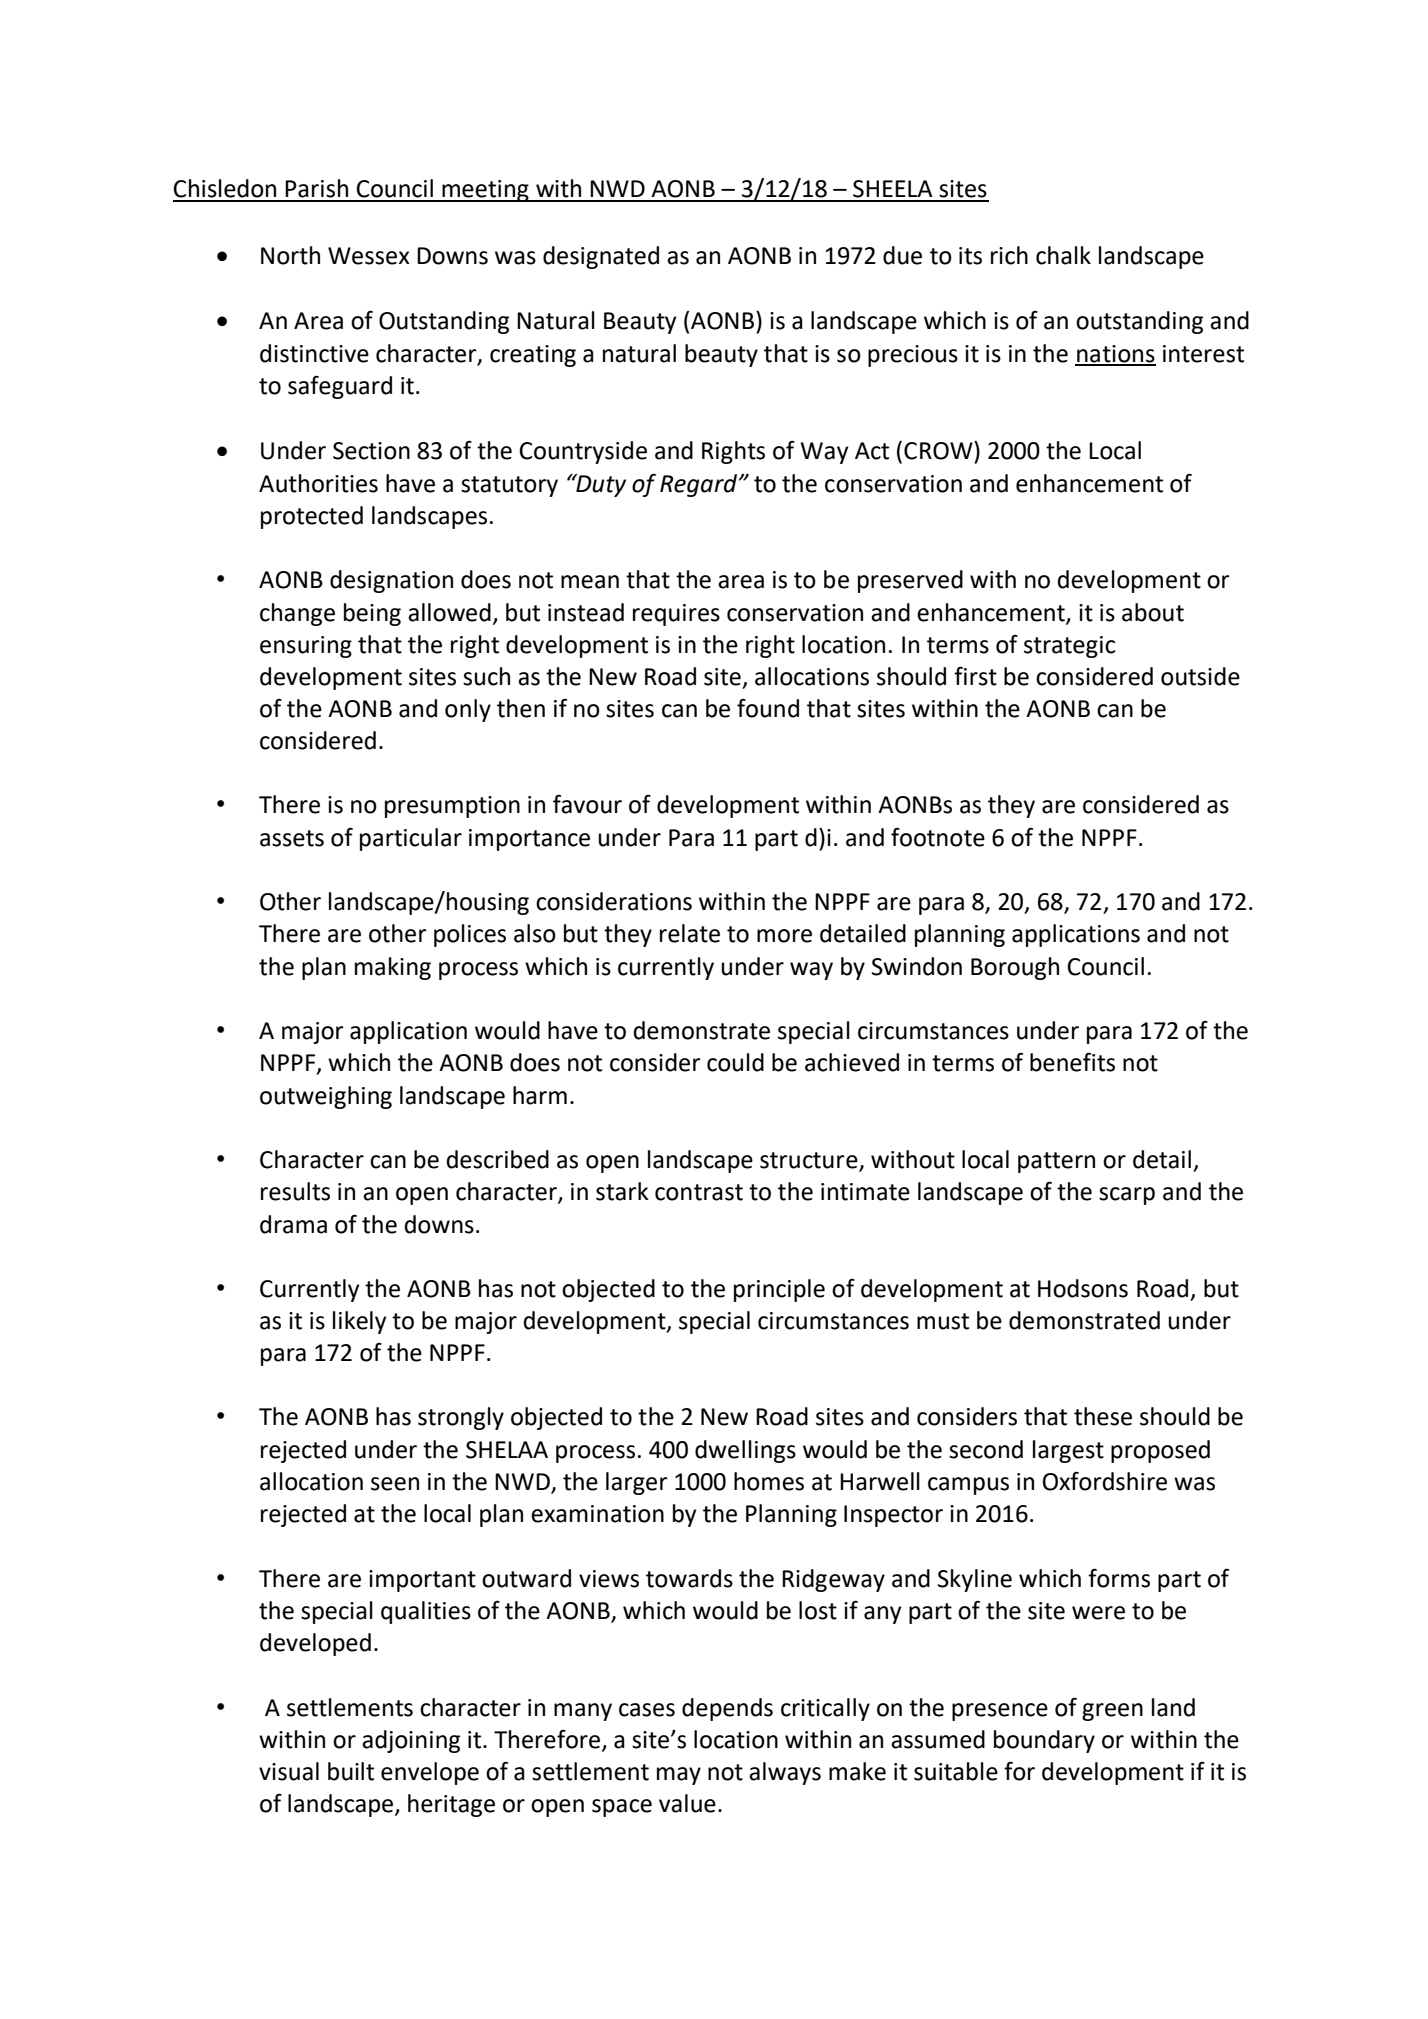 Image resolution: width=1428 pixels, height=2019 pixels. What do you see at coordinates (411, 1741) in the screenshot?
I see `adjoining` at bounding box center [411, 1741].
